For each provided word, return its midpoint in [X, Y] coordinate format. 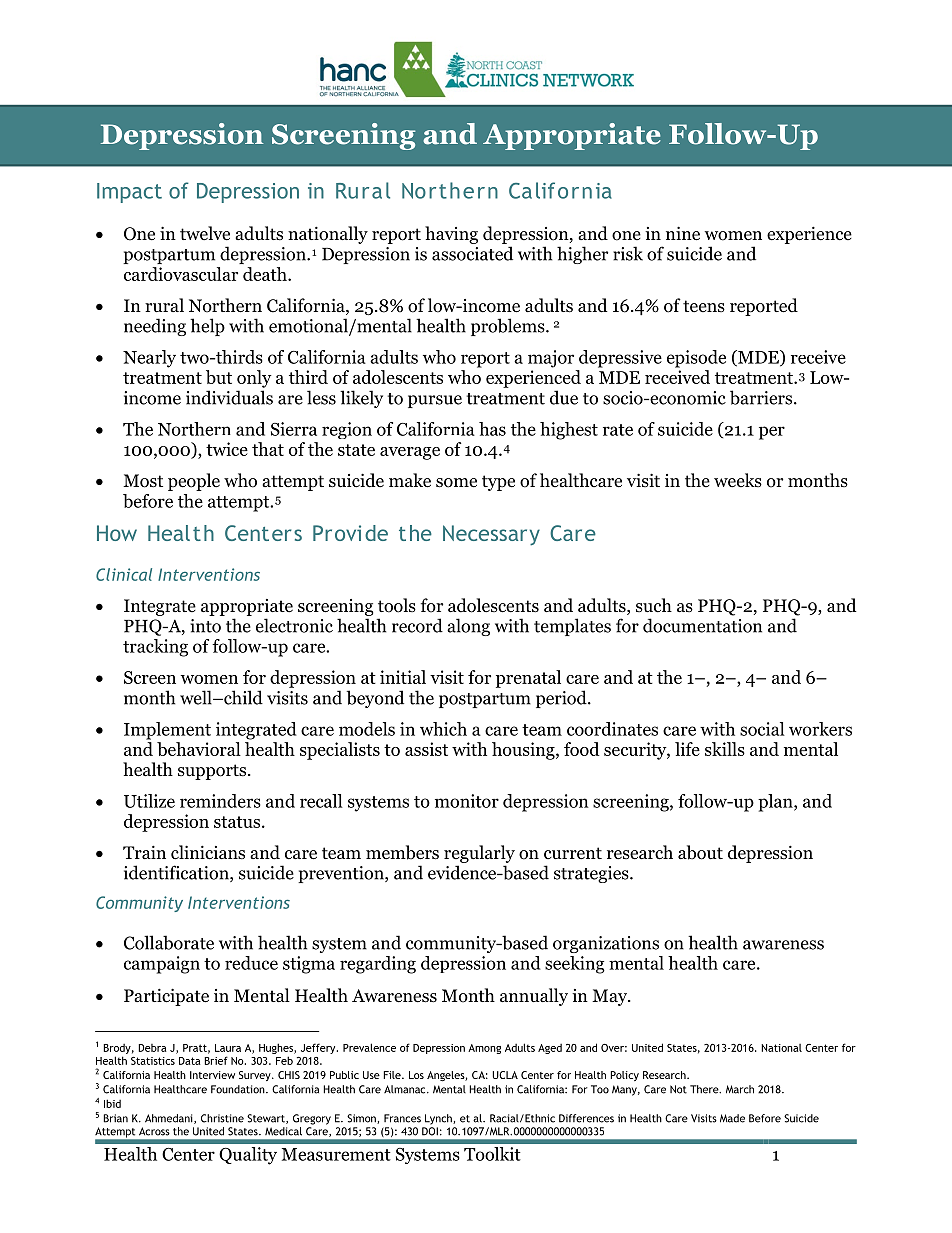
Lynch [439, 1119]
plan [776, 803]
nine [683, 233]
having [451, 235]
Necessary [491, 535]
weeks [738, 480]
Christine [222, 1118]
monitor [467, 801]
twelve [205, 233]
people [194, 482]
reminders [220, 801]
